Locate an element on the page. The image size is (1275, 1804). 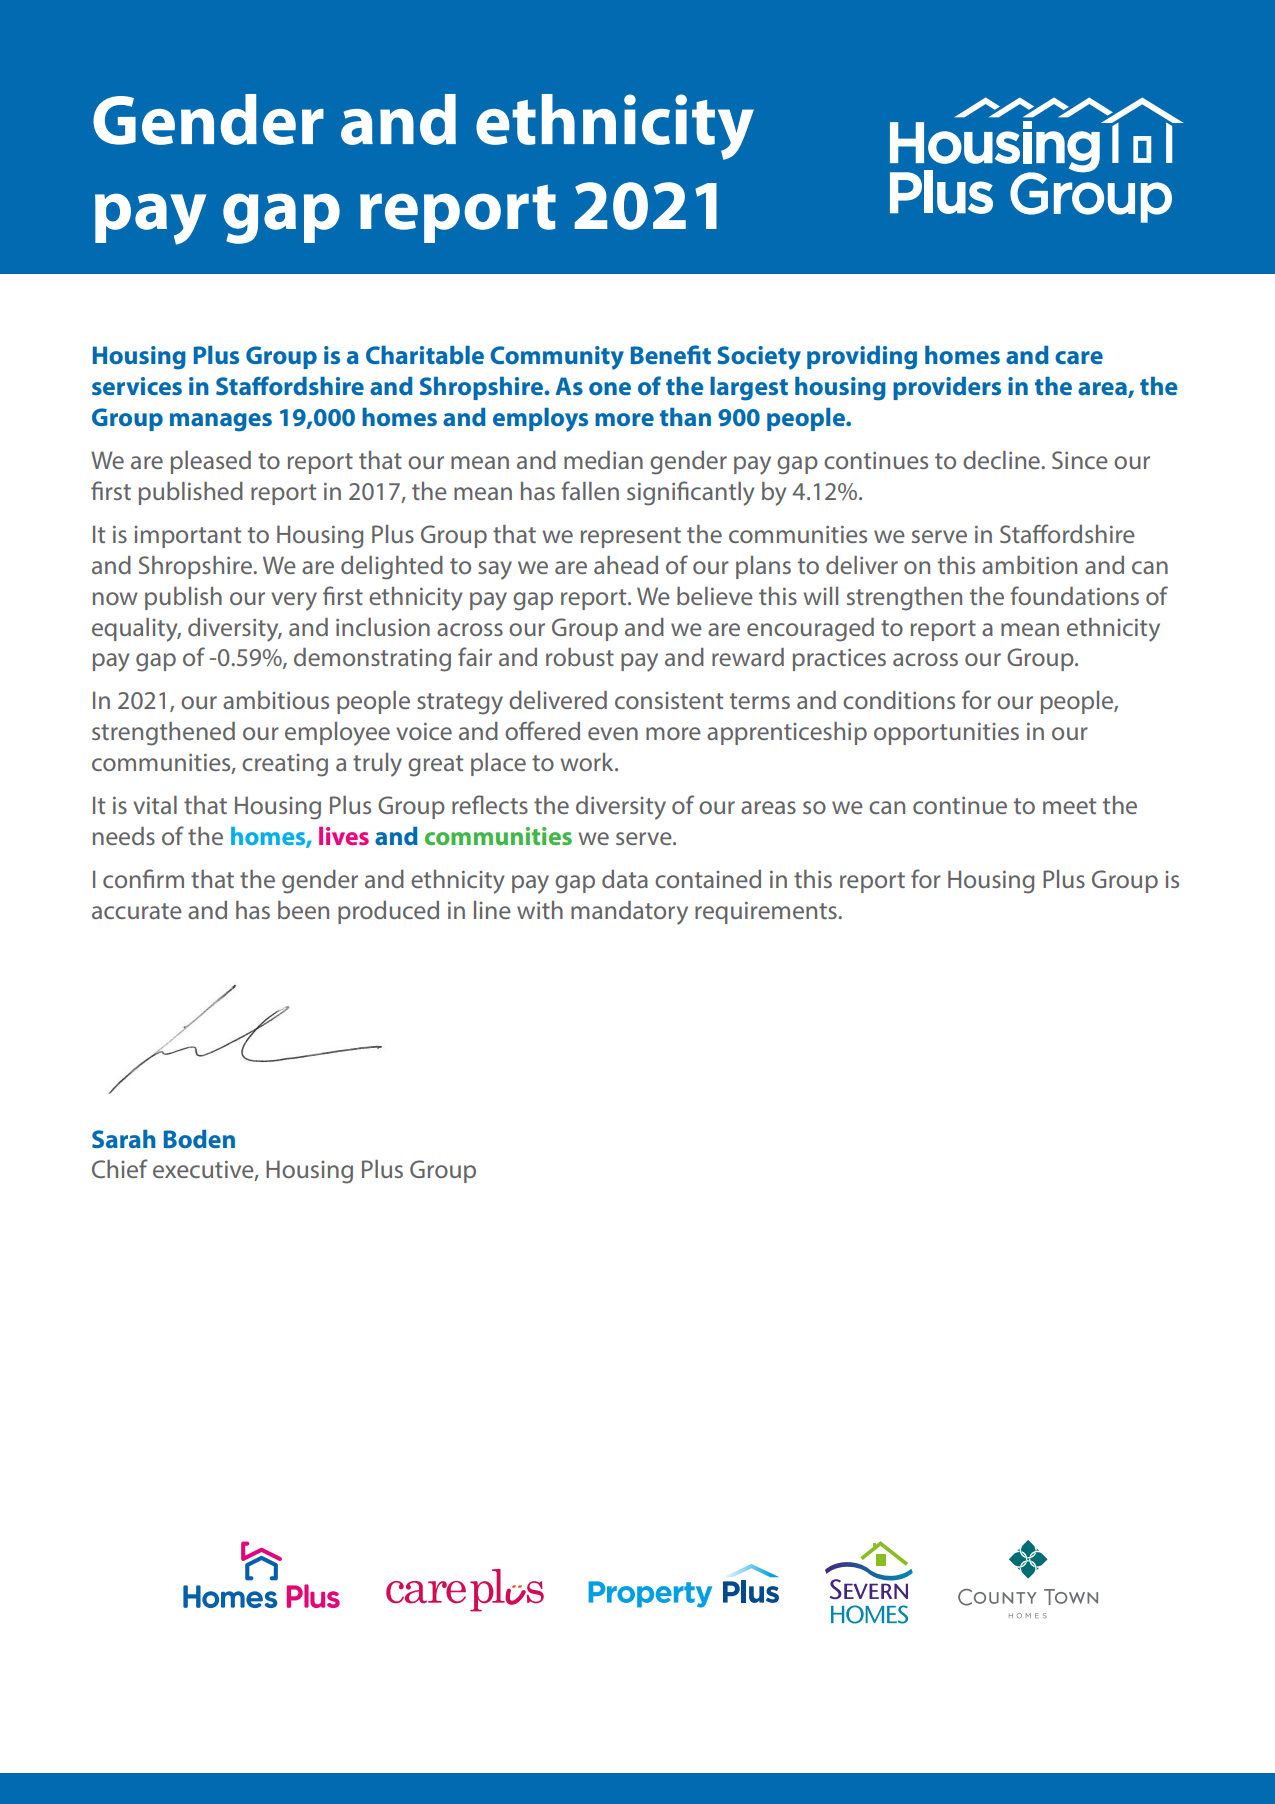
one is located at coordinates (610, 388).
